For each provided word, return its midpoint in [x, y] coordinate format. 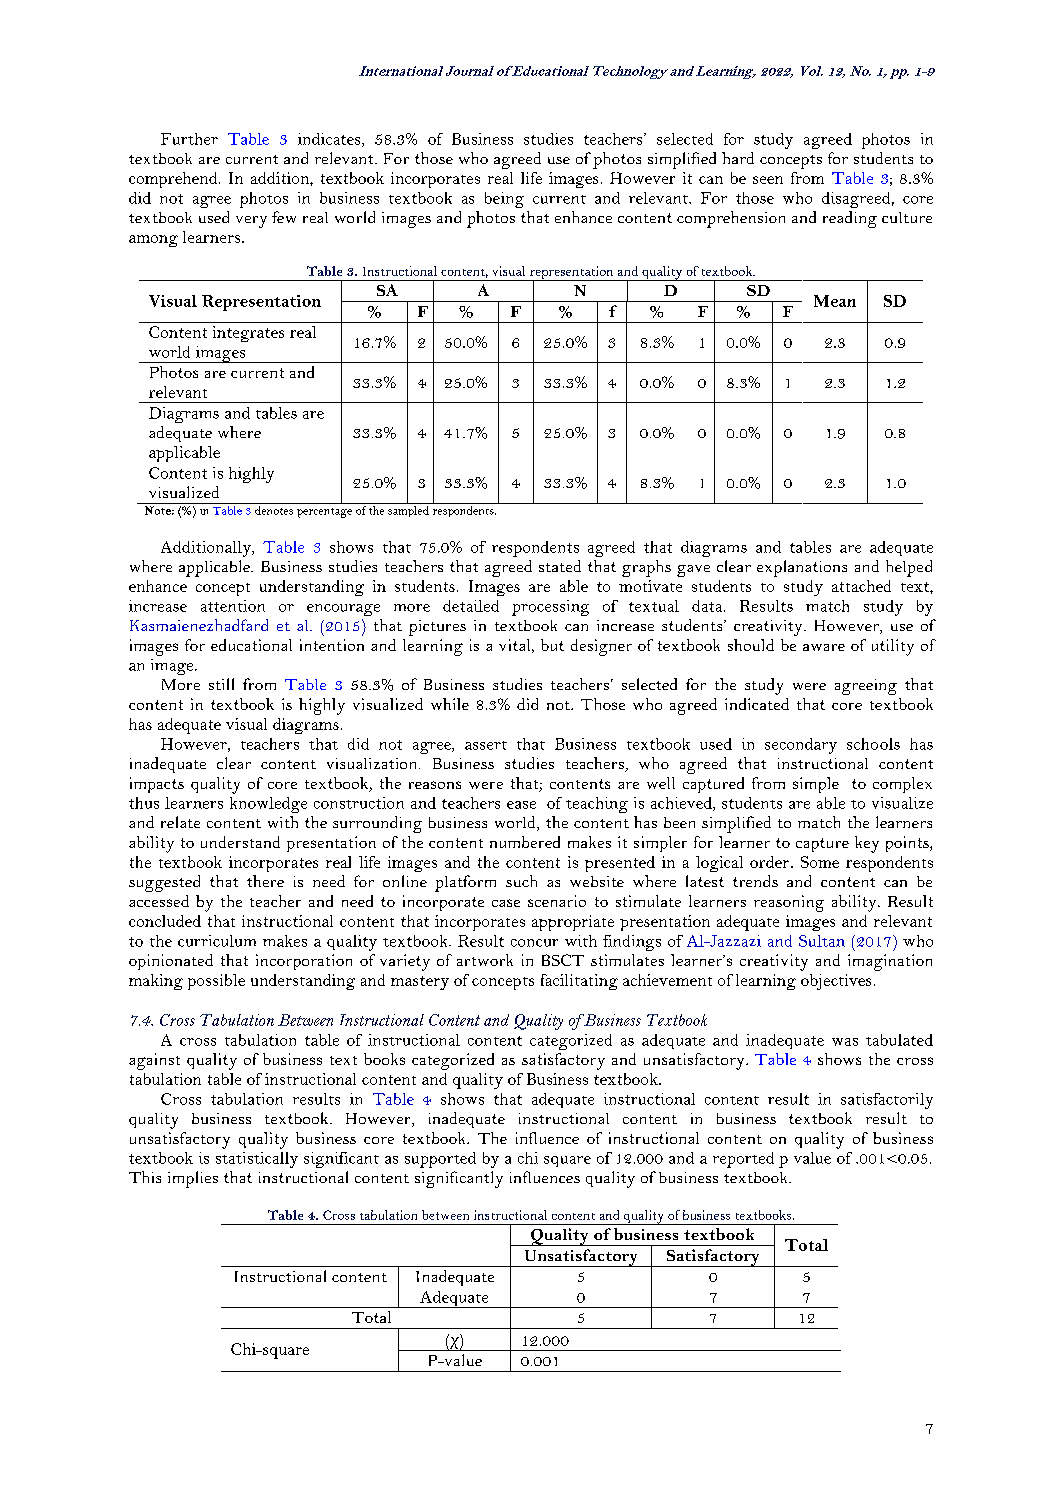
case [506, 903]
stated [560, 566]
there [265, 881]
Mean [835, 301]
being [504, 200]
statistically [257, 1160]
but [552, 645]
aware [824, 647]
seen [768, 180]
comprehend [174, 180]
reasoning [789, 903]
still [221, 684]
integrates [248, 334]
